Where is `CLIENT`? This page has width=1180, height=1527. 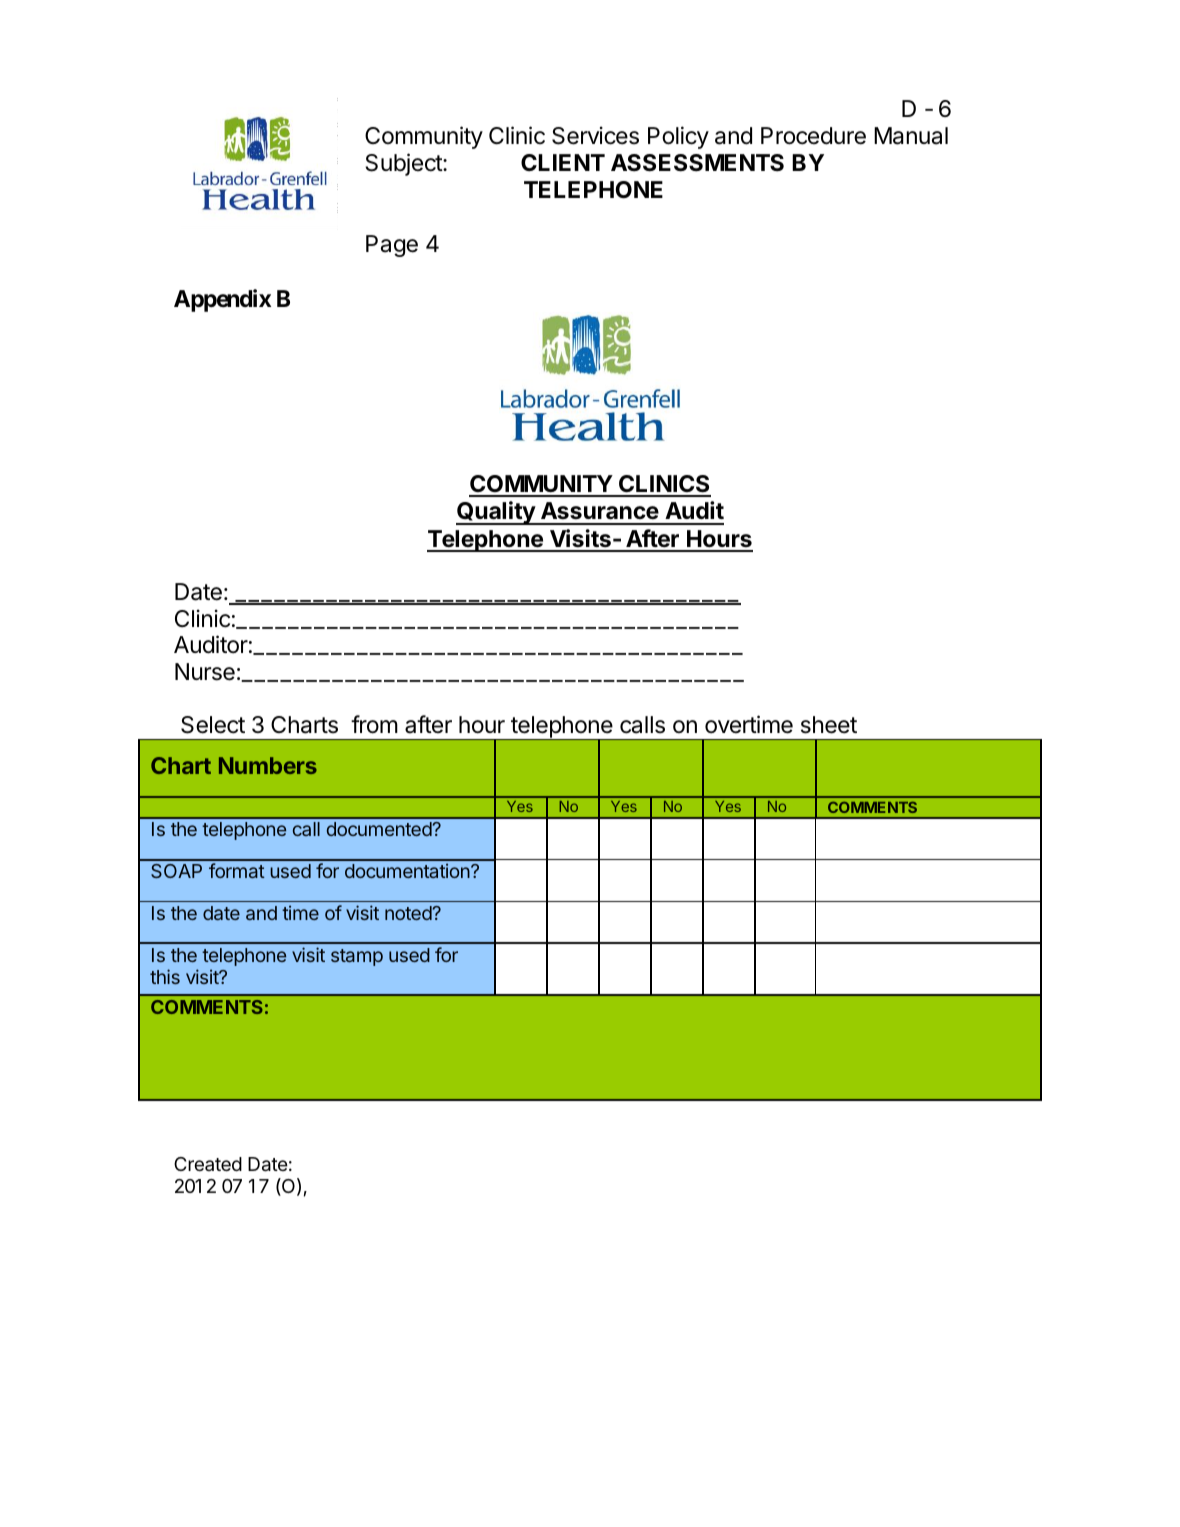
CLIENT is located at coordinates (563, 162).
